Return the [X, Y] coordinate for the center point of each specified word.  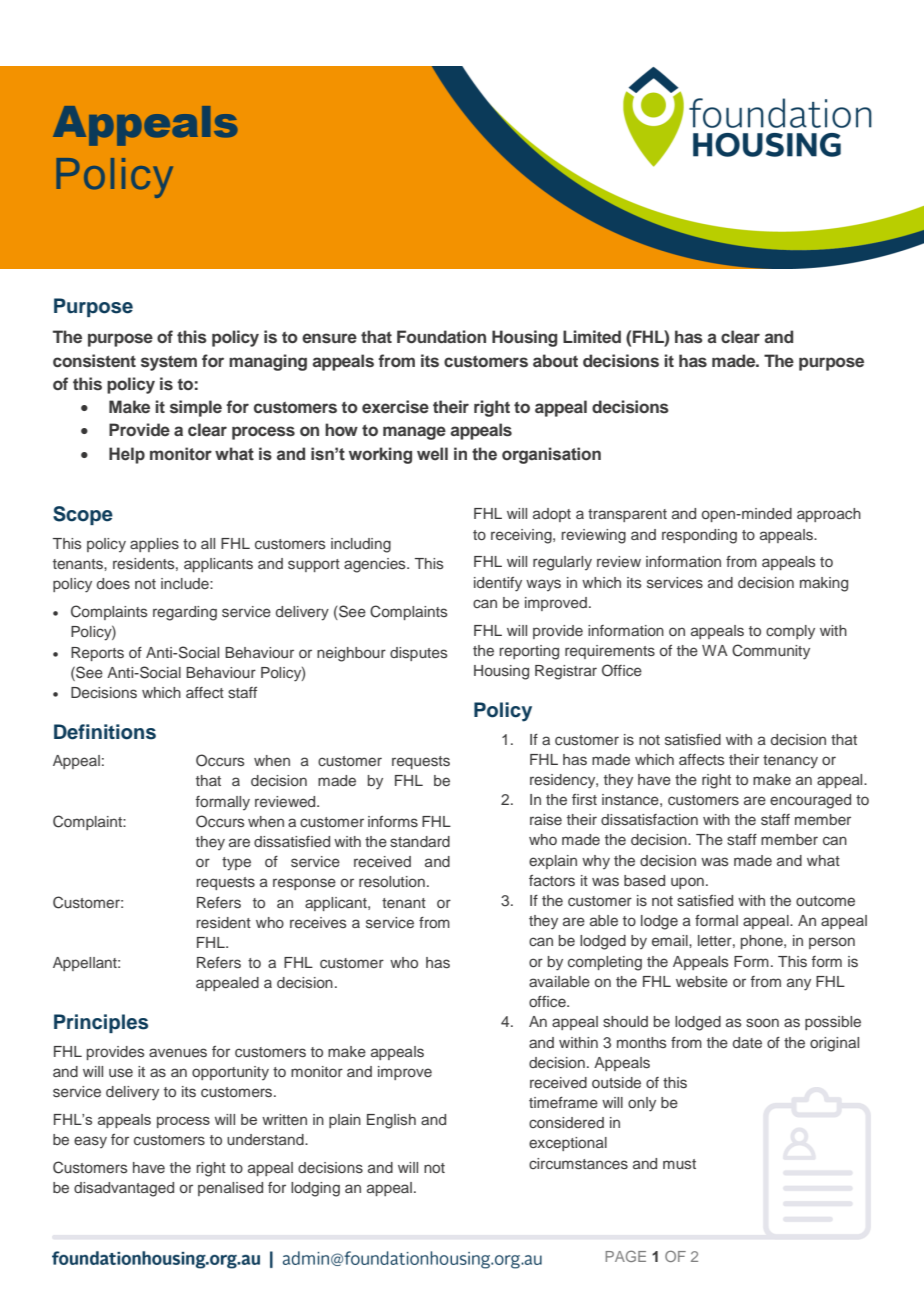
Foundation [441, 336]
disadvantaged [124, 1189]
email [671, 940]
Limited [592, 336]
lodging [315, 1189]
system [169, 363]
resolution [392, 881]
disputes [419, 654]
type [236, 864]
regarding [185, 613]
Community [771, 652]
